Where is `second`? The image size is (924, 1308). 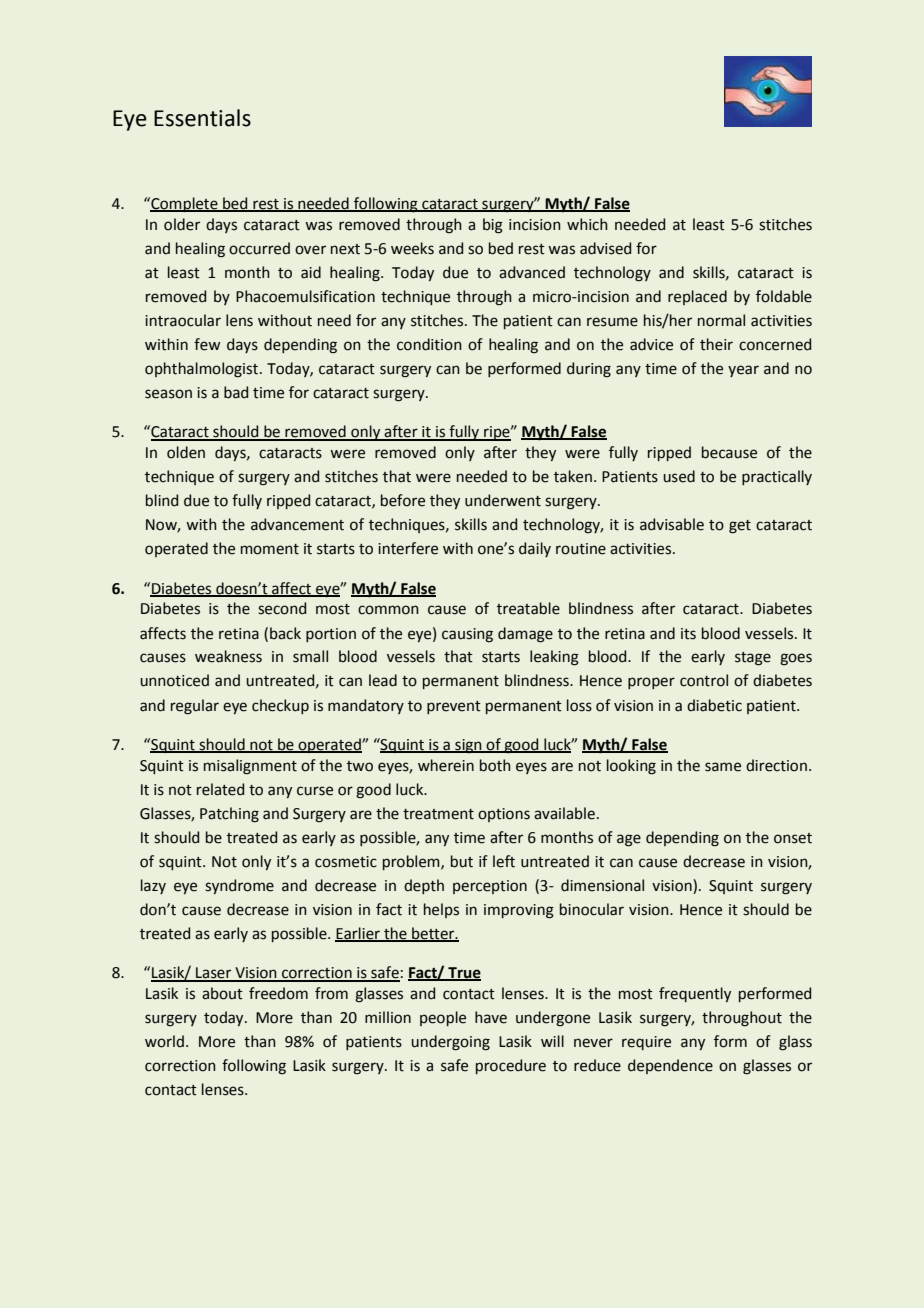
second is located at coordinates (282, 608).
